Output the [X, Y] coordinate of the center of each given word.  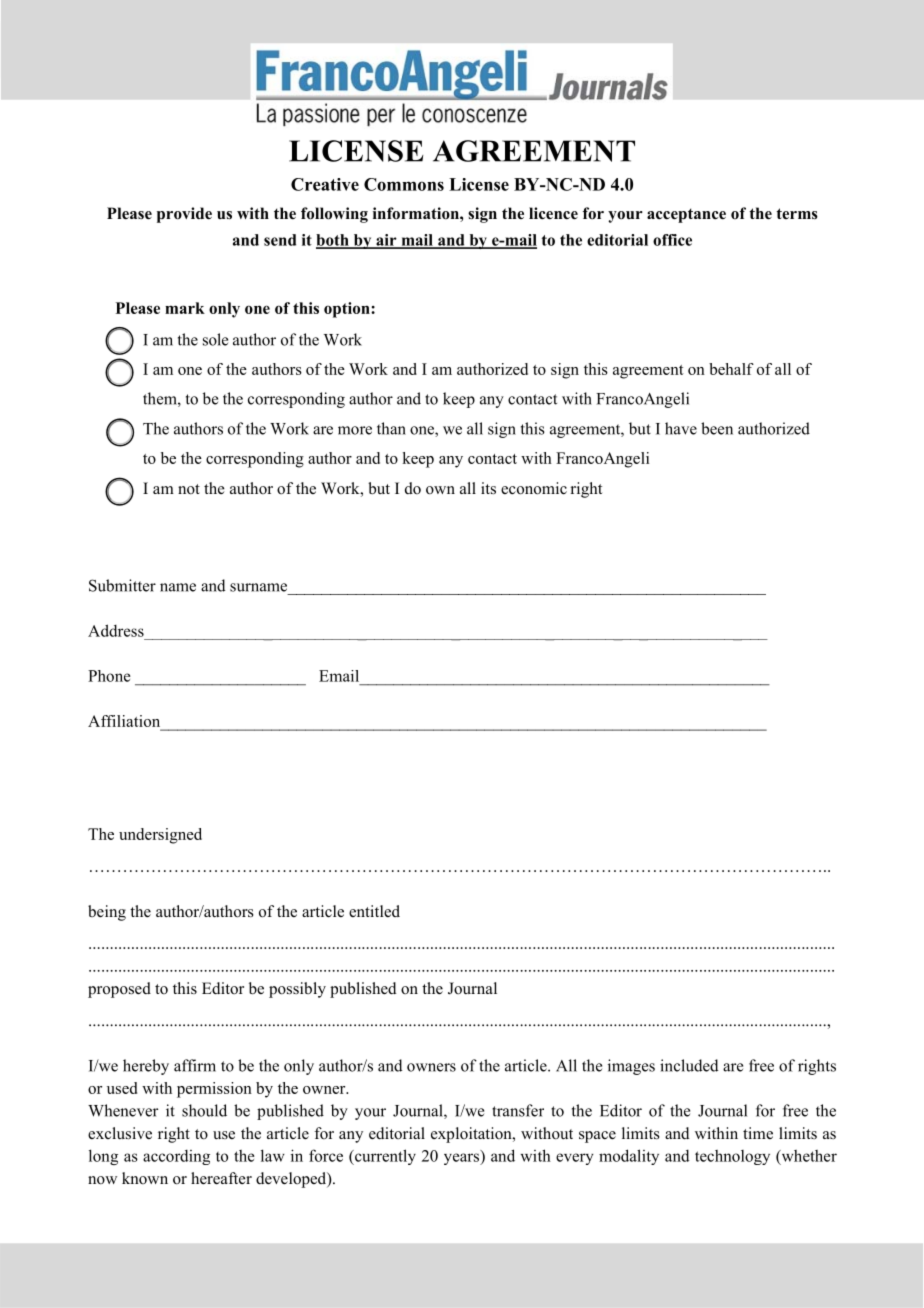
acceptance [686, 215]
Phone [109, 676]
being [107, 913]
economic [534, 488]
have [681, 428]
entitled [374, 911]
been [717, 428]
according [176, 1157]
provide [184, 215]
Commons [404, 184]
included [689, 1065]
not [189, 489]
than [391, 428]
